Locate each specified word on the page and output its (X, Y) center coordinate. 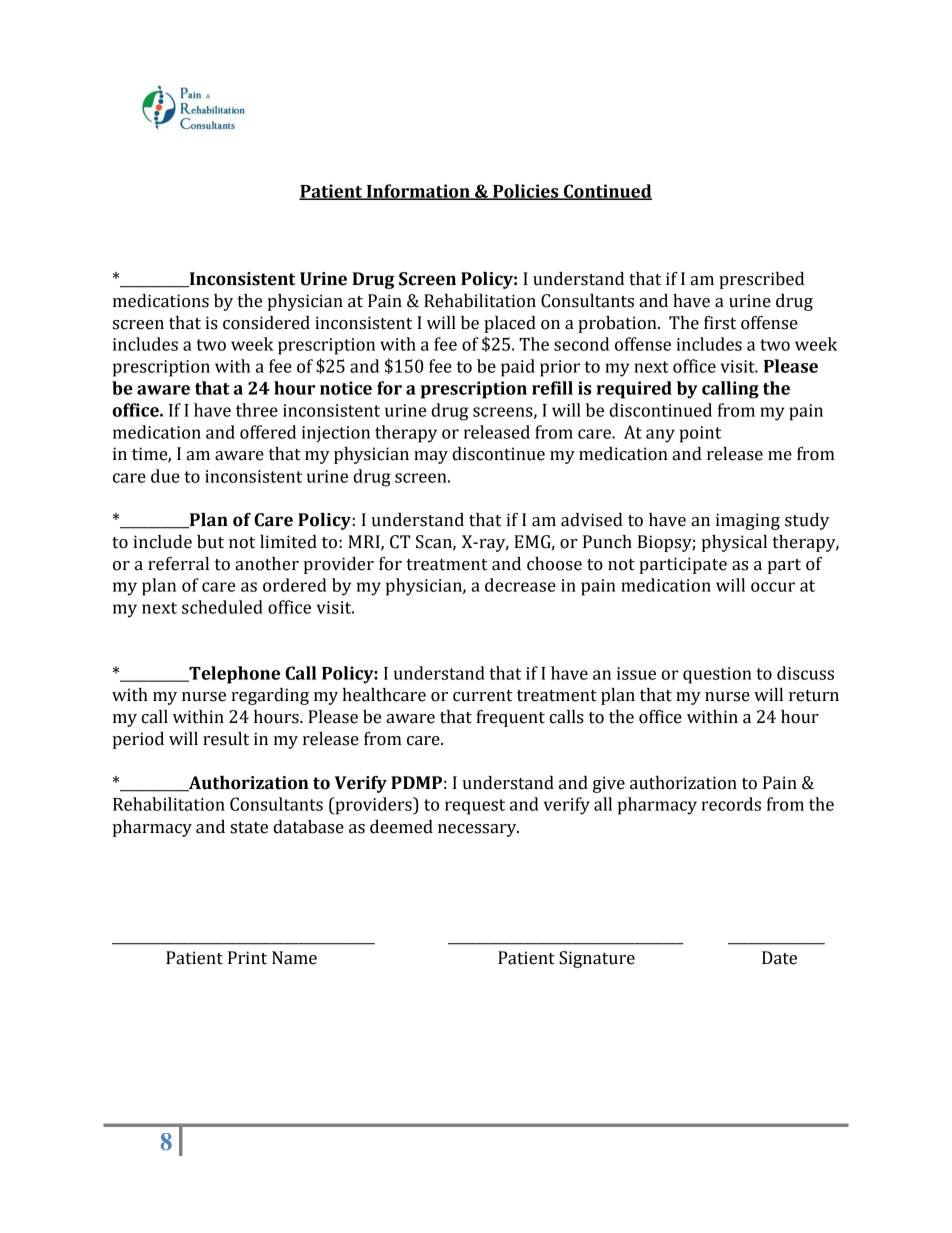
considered (266, 323)
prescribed (761, 280)
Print (247, 958)
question (717, 675)
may (431, 457)
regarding (270, 696)
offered (268, 432)
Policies (526, 192)
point (700, 434)
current (482, 696)
